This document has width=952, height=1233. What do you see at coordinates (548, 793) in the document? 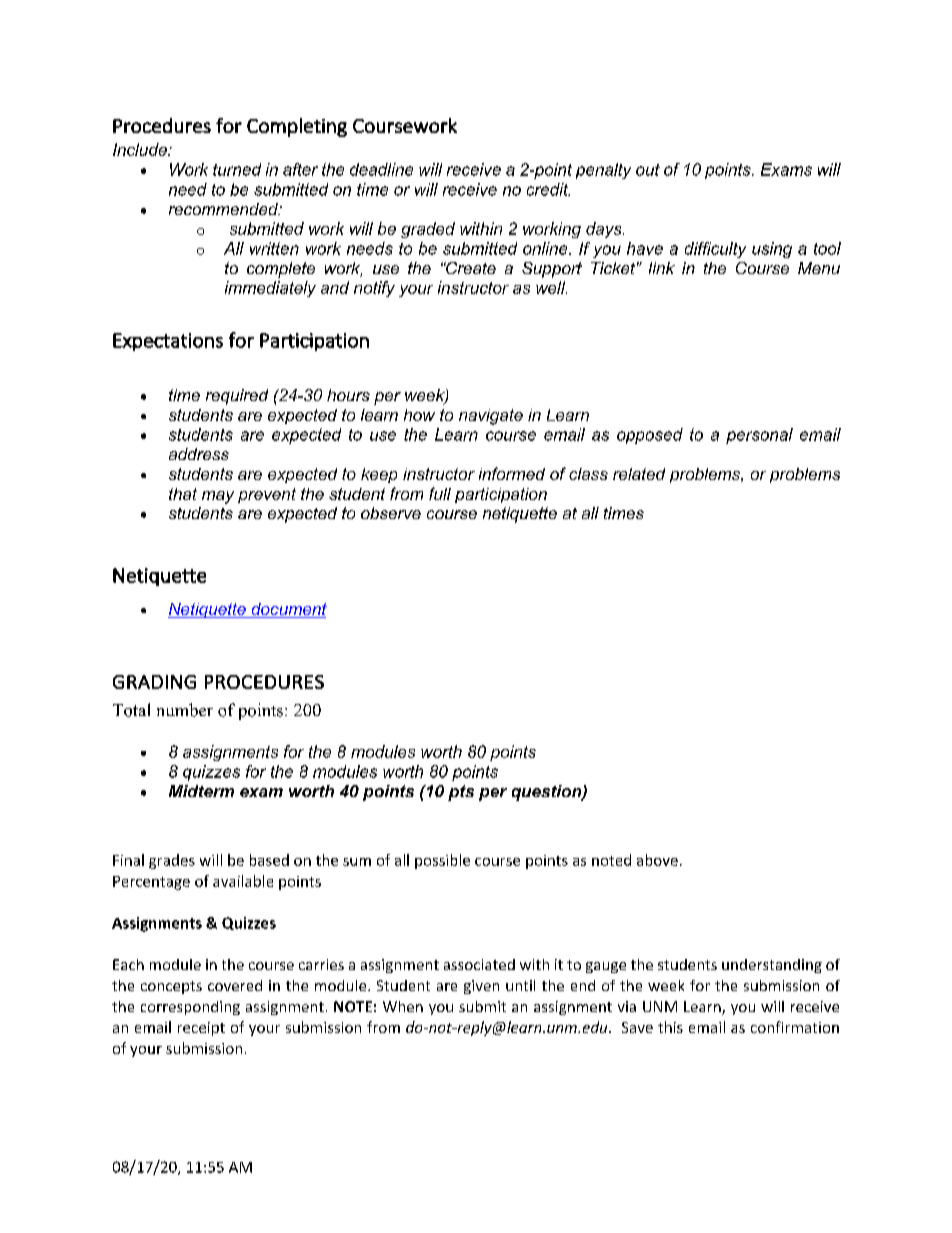
I see `question` at bounding box center [548, 793].
